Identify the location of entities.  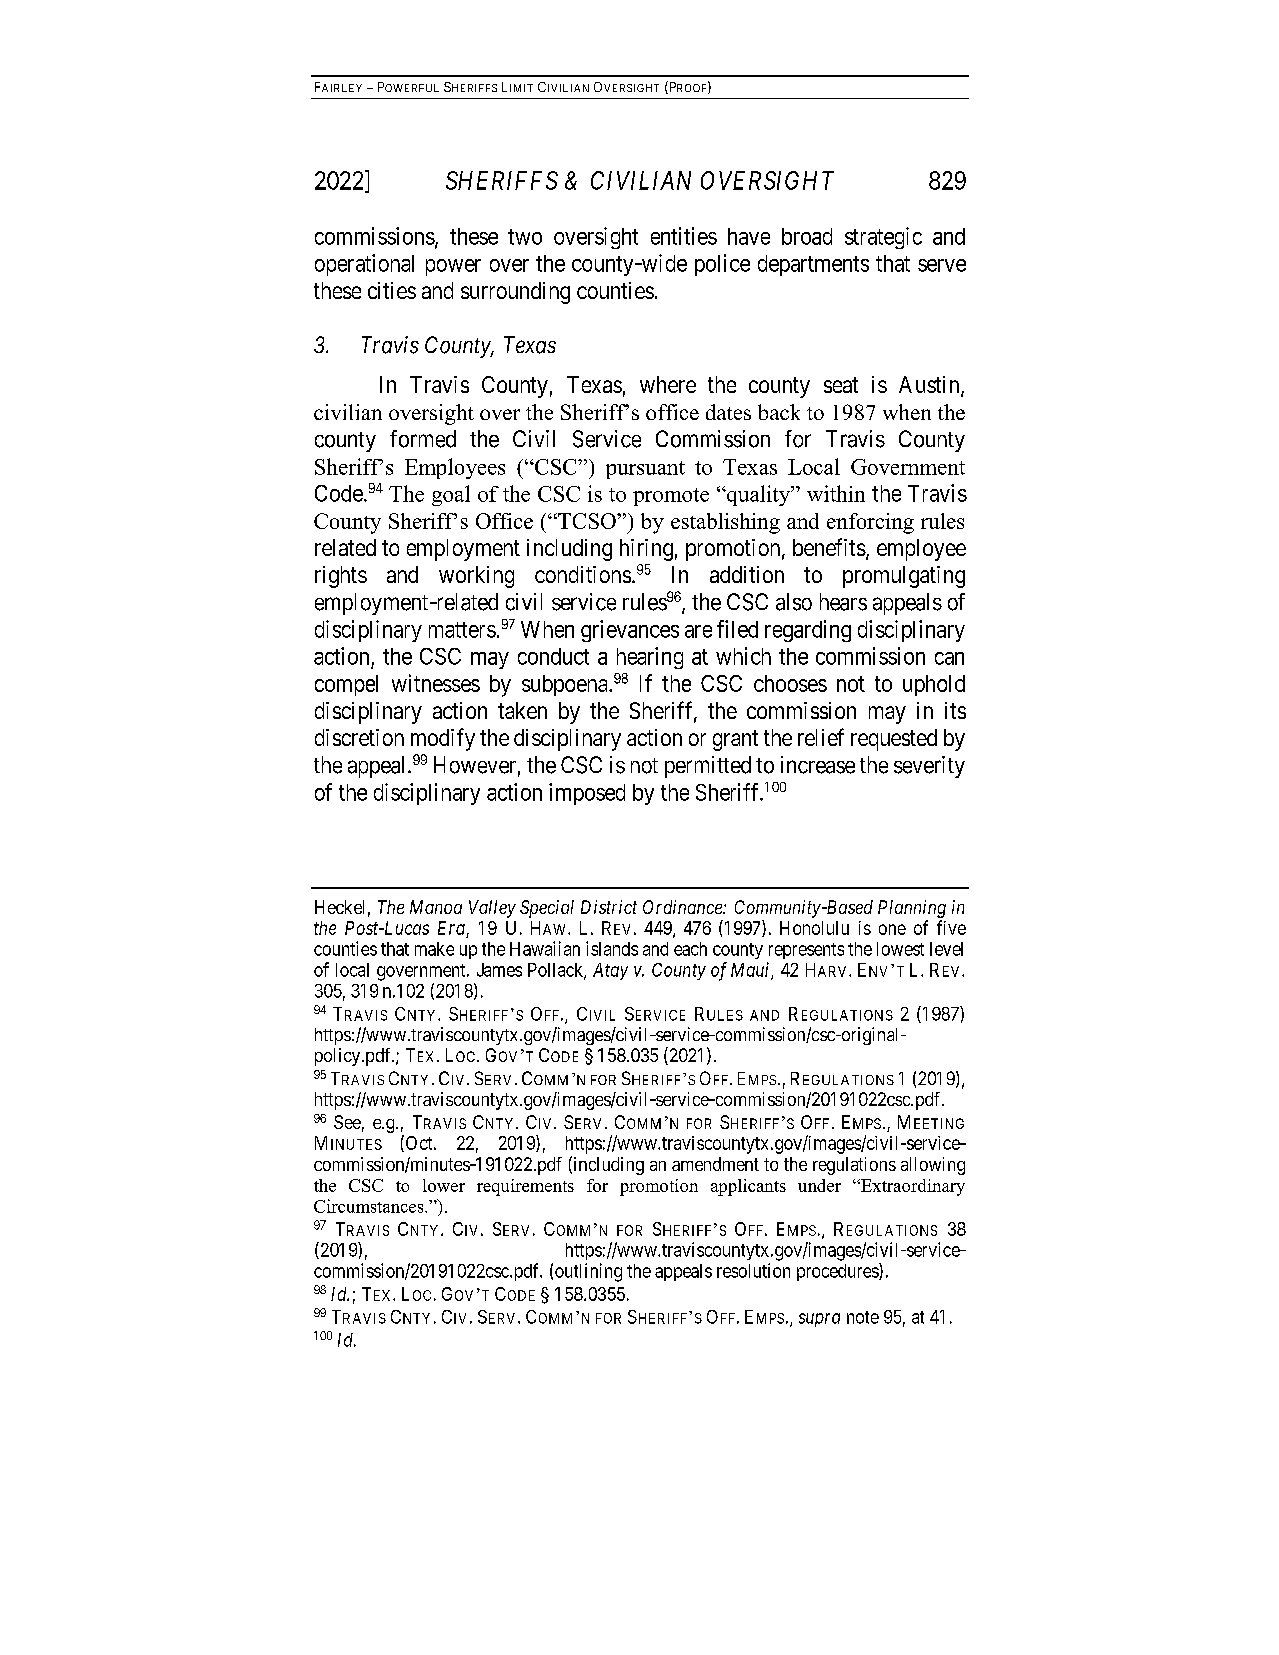
(684, 236).
